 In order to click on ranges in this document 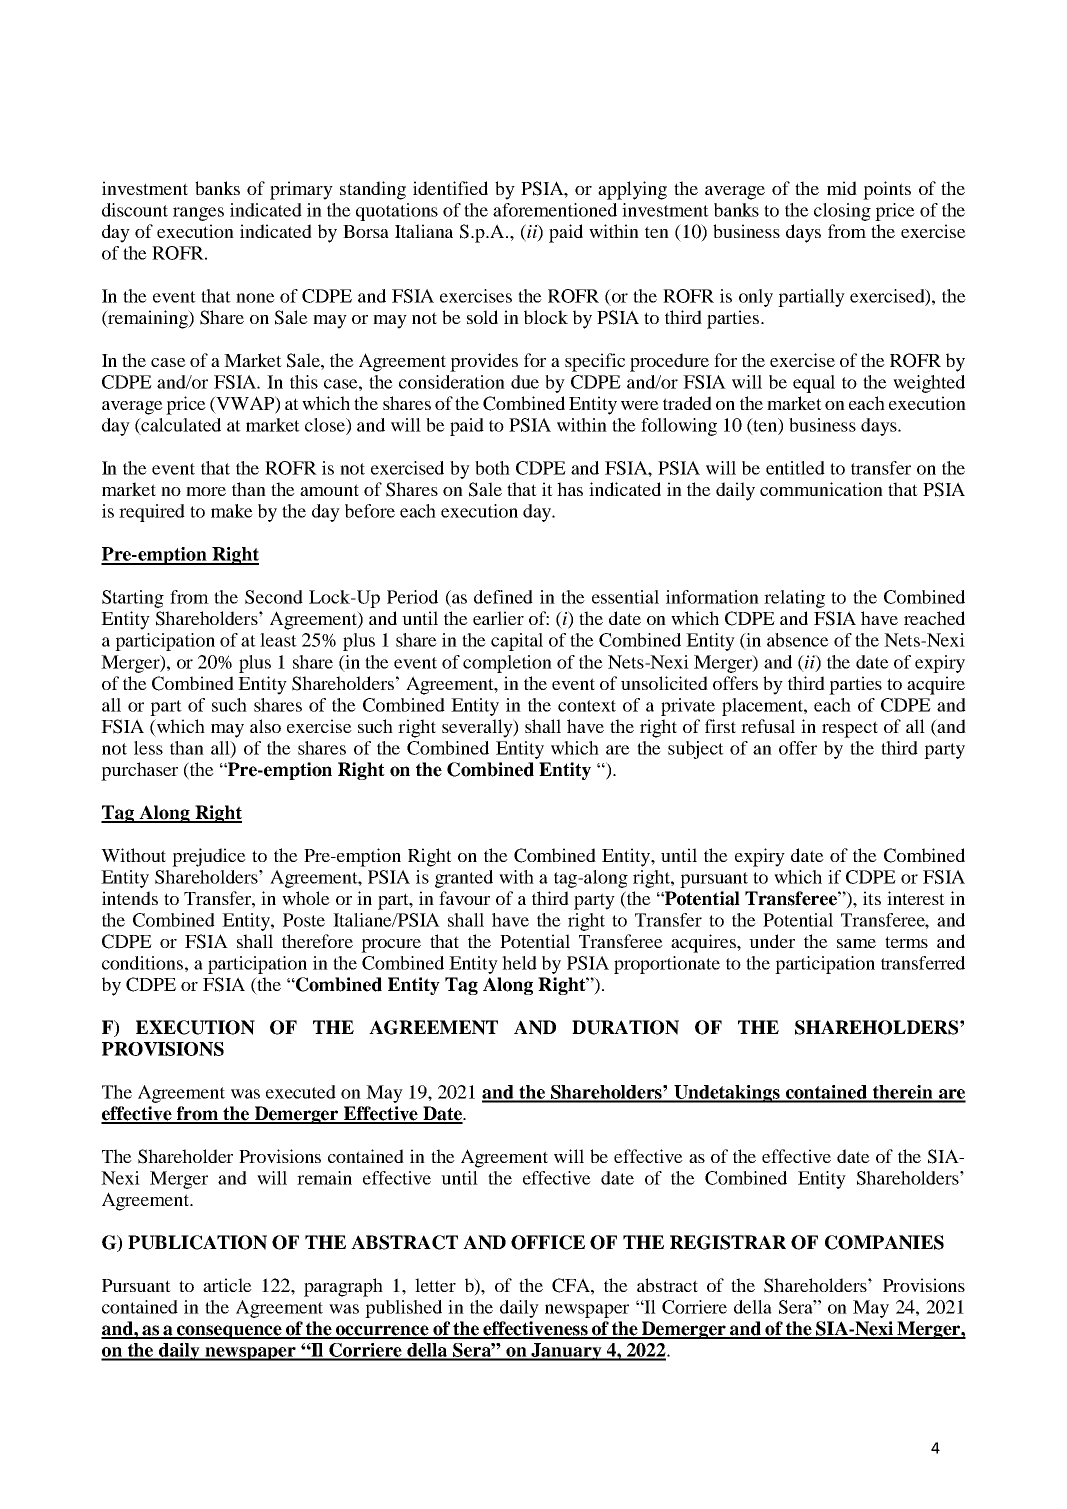, I will do `click(198, 214)`.
